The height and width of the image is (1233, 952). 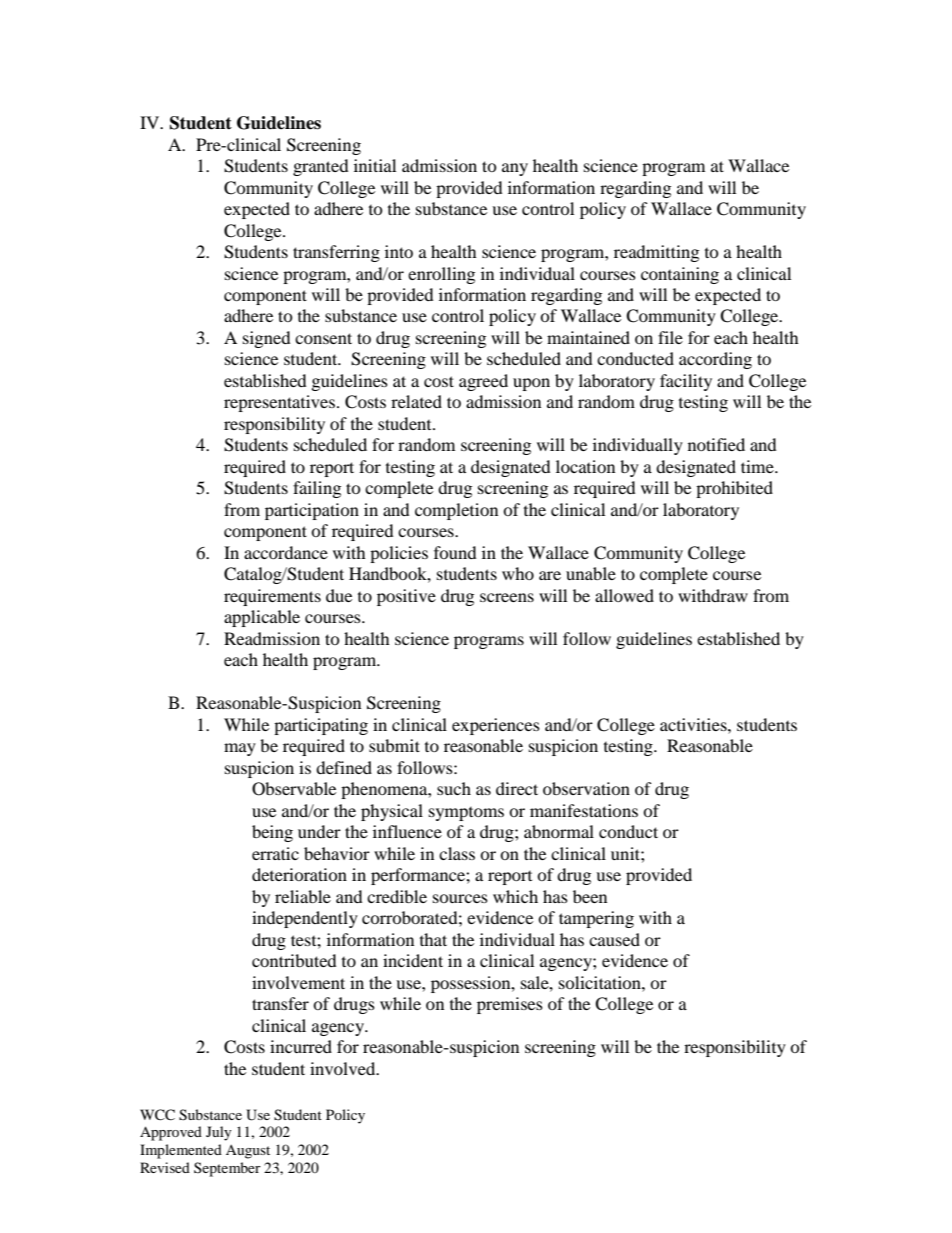 I want to click on July, so click(x=219, y=1133).
